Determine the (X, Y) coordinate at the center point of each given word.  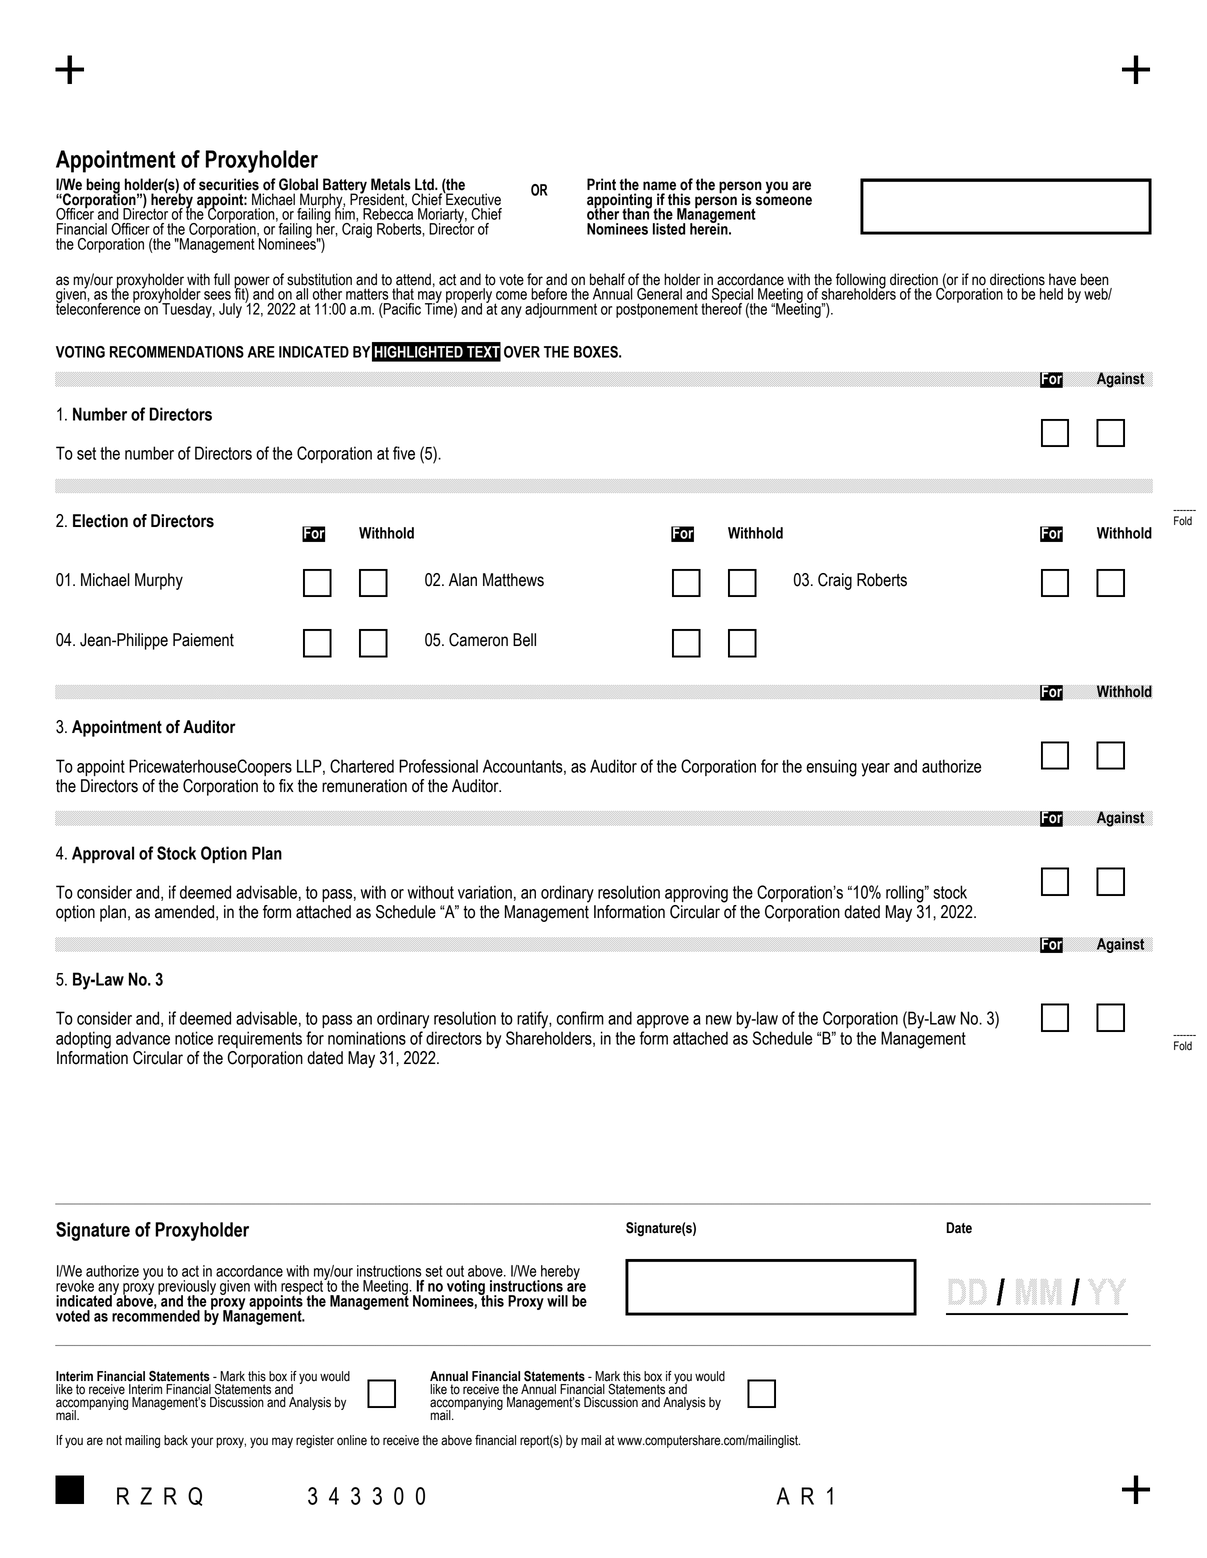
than (637, 213)
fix (286, 785)
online (352, 1440)
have (1062, 279)
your (202, 1442)
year (875, 770)
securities (229, 184)
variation (485, 892)
